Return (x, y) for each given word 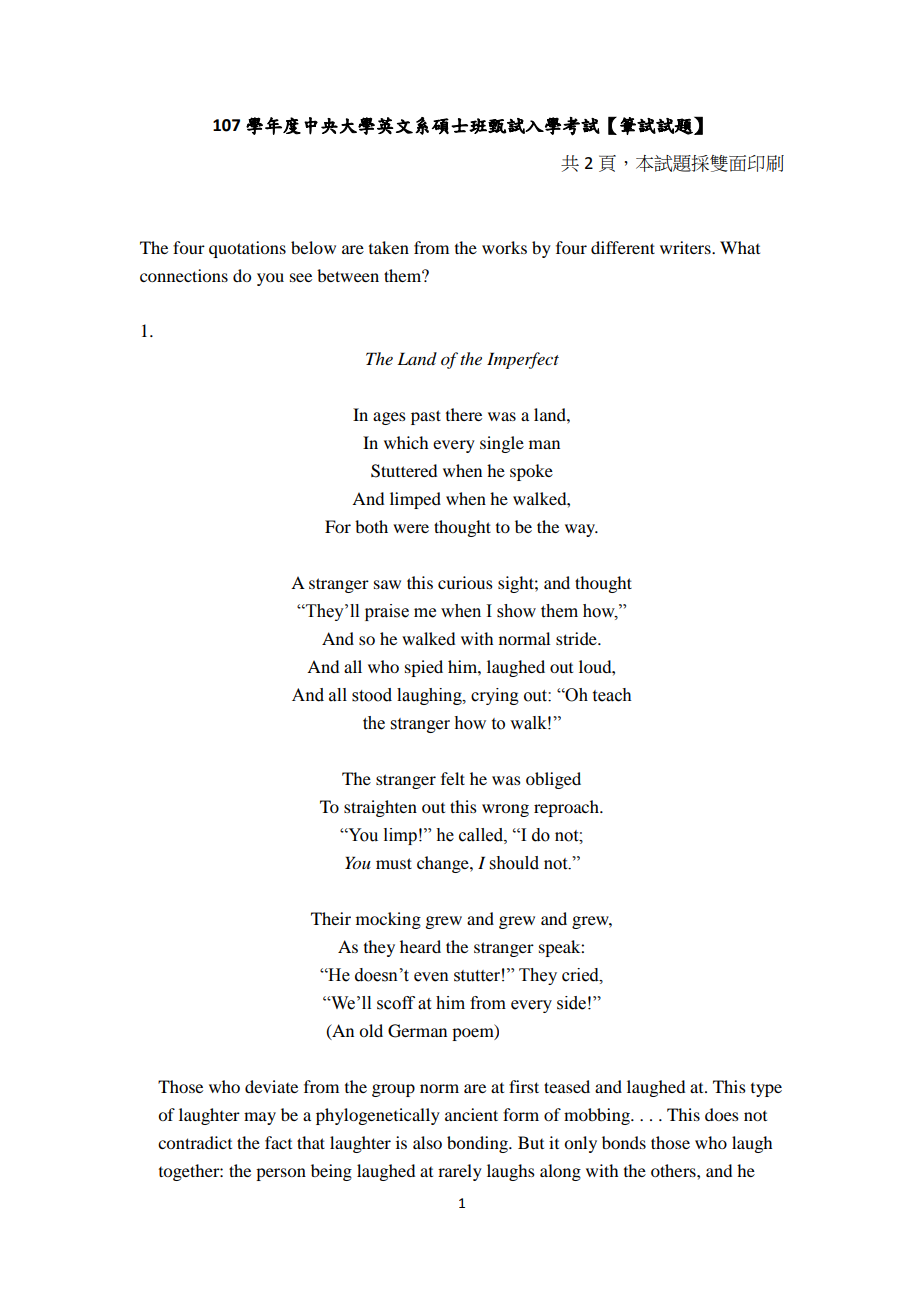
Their (331, 918)
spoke (531, 472)
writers (686, 247)
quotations (247, 249)
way (581, 530)
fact (278, 1142)
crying (495, 696)
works (504, 247)
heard (420, 946)
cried (581, 975)
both (371, 526)
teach (612, 695)
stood (372, 695)
